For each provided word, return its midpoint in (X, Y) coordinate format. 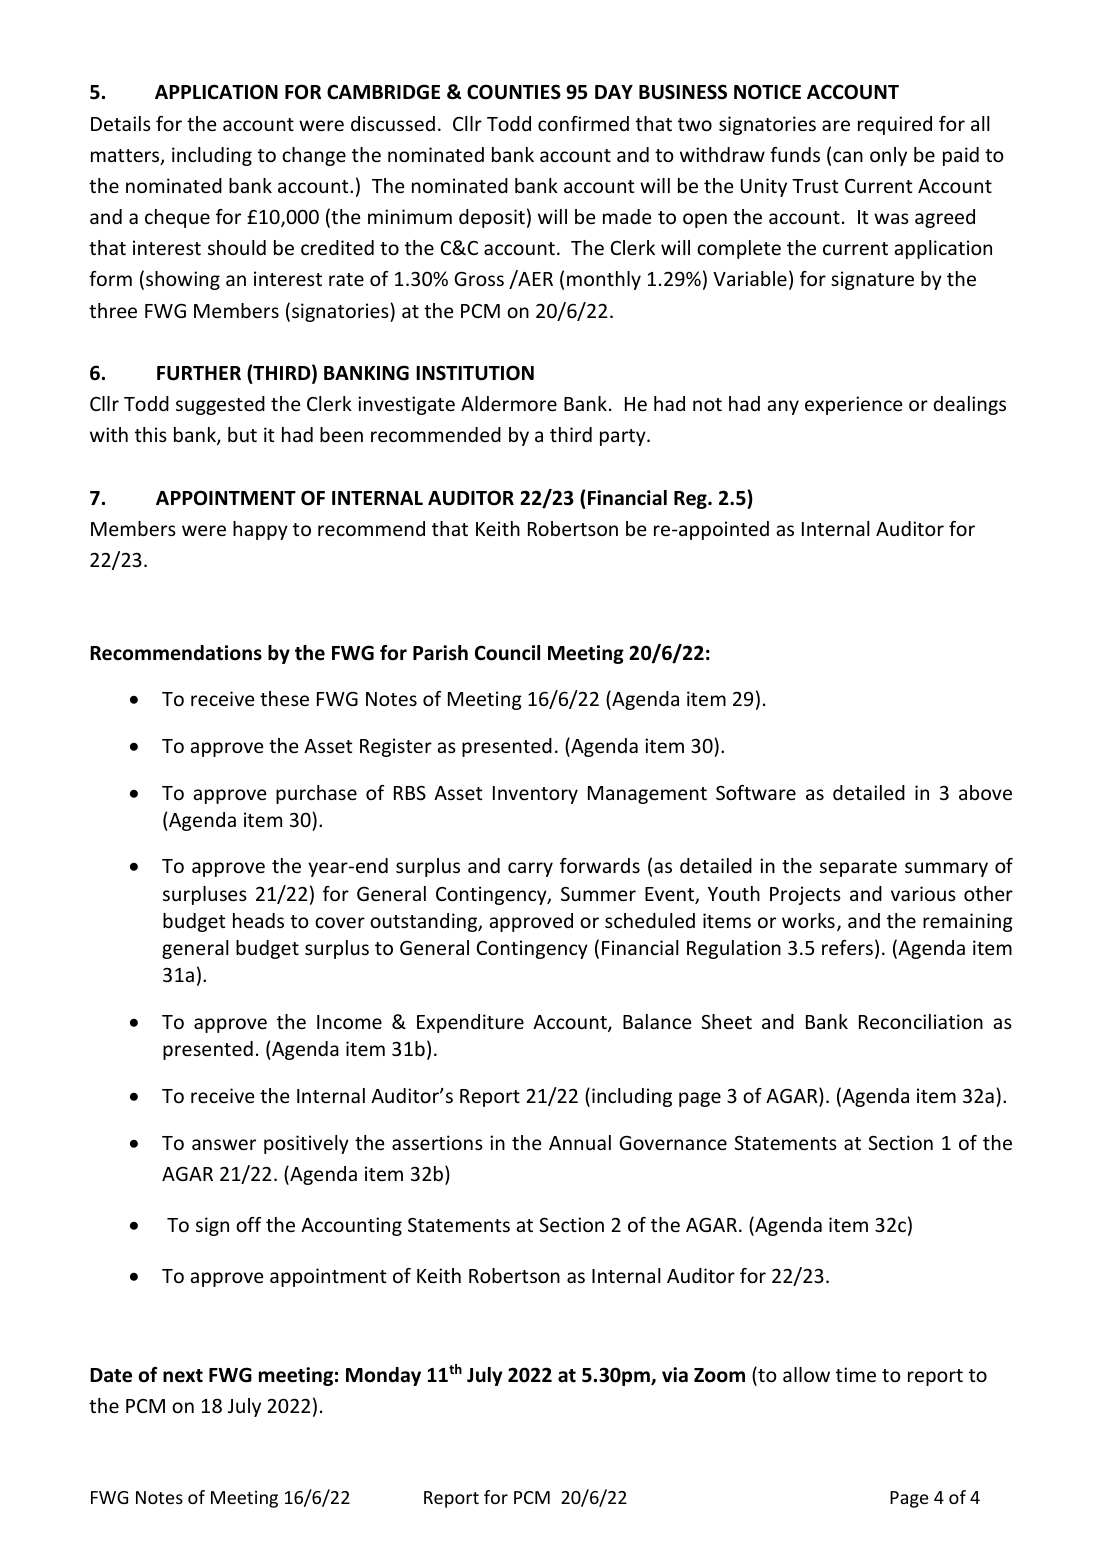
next (183, 1376)
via (675, 1375)
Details (121, 123)
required (895, 125)
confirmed (583, 123)
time (856, 1374)
